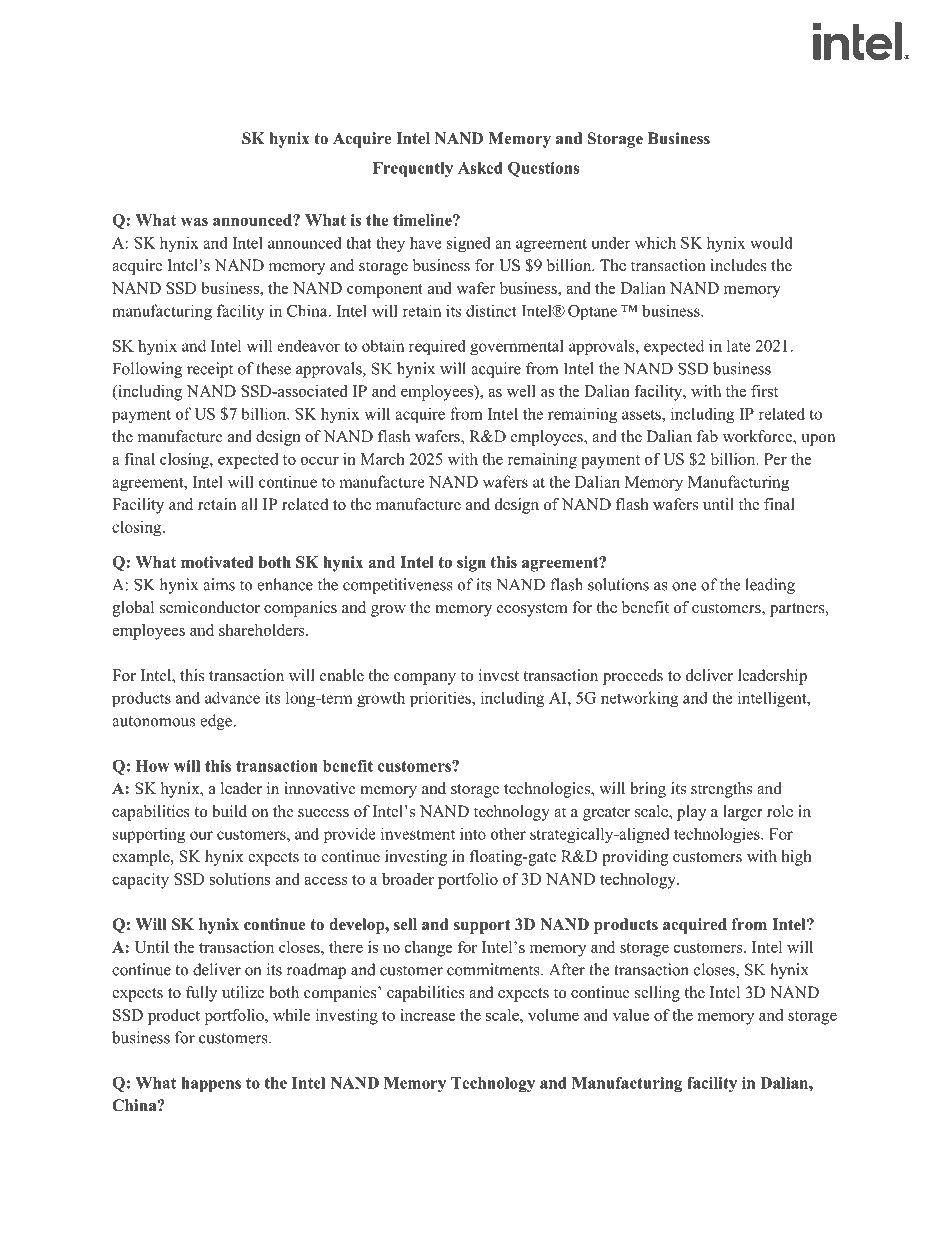  What do you see at coordinates (771, 242) in the page?
I see `would` at bounding box center [771, 242].
